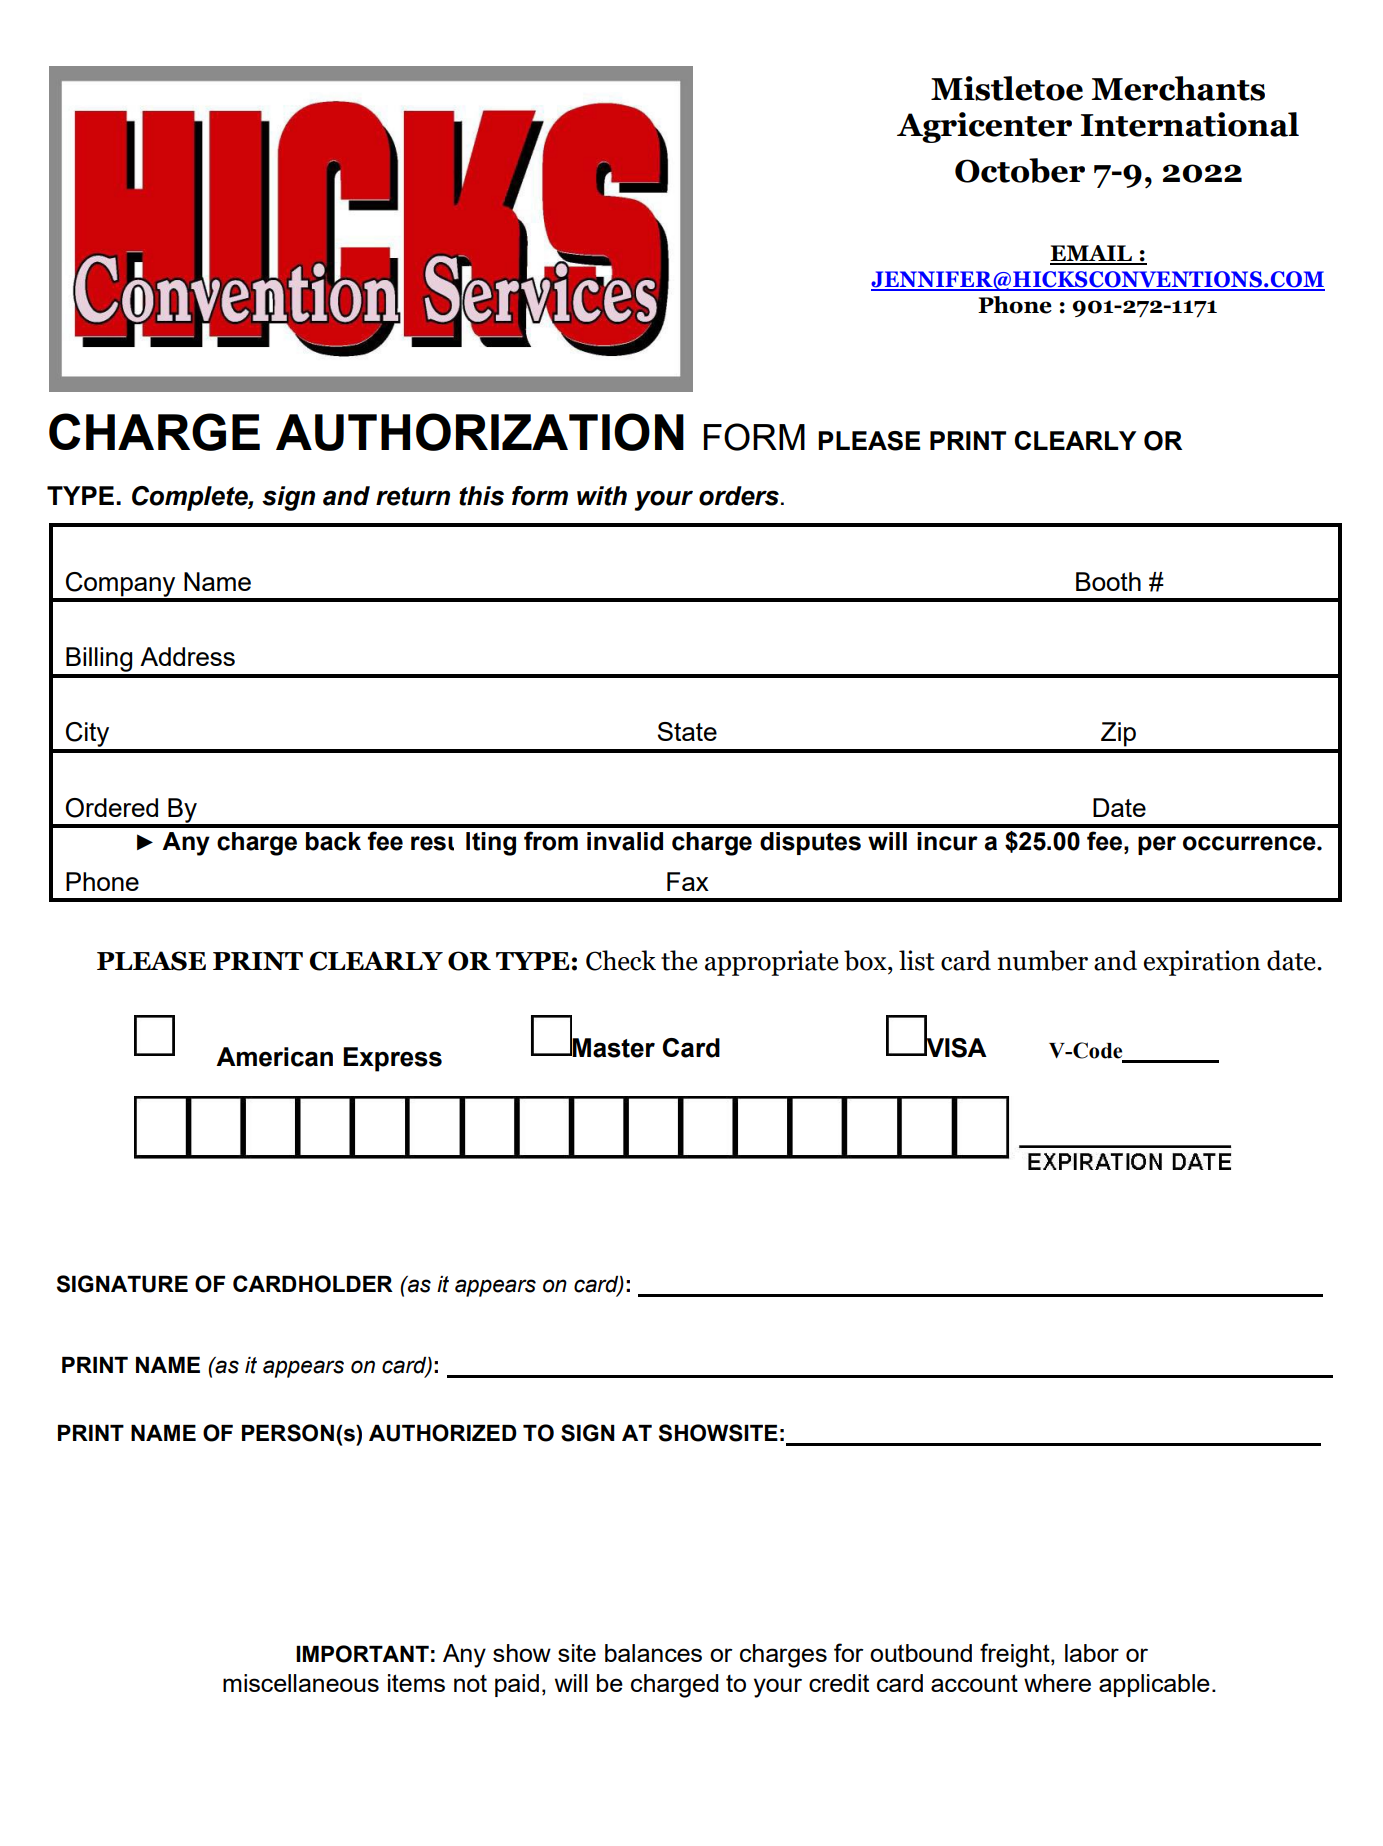 This page has width=1383, height=1846. What do you see at coordinates (1020, 170) in the page?
I see `October` at bounding box center [1020, 170].
